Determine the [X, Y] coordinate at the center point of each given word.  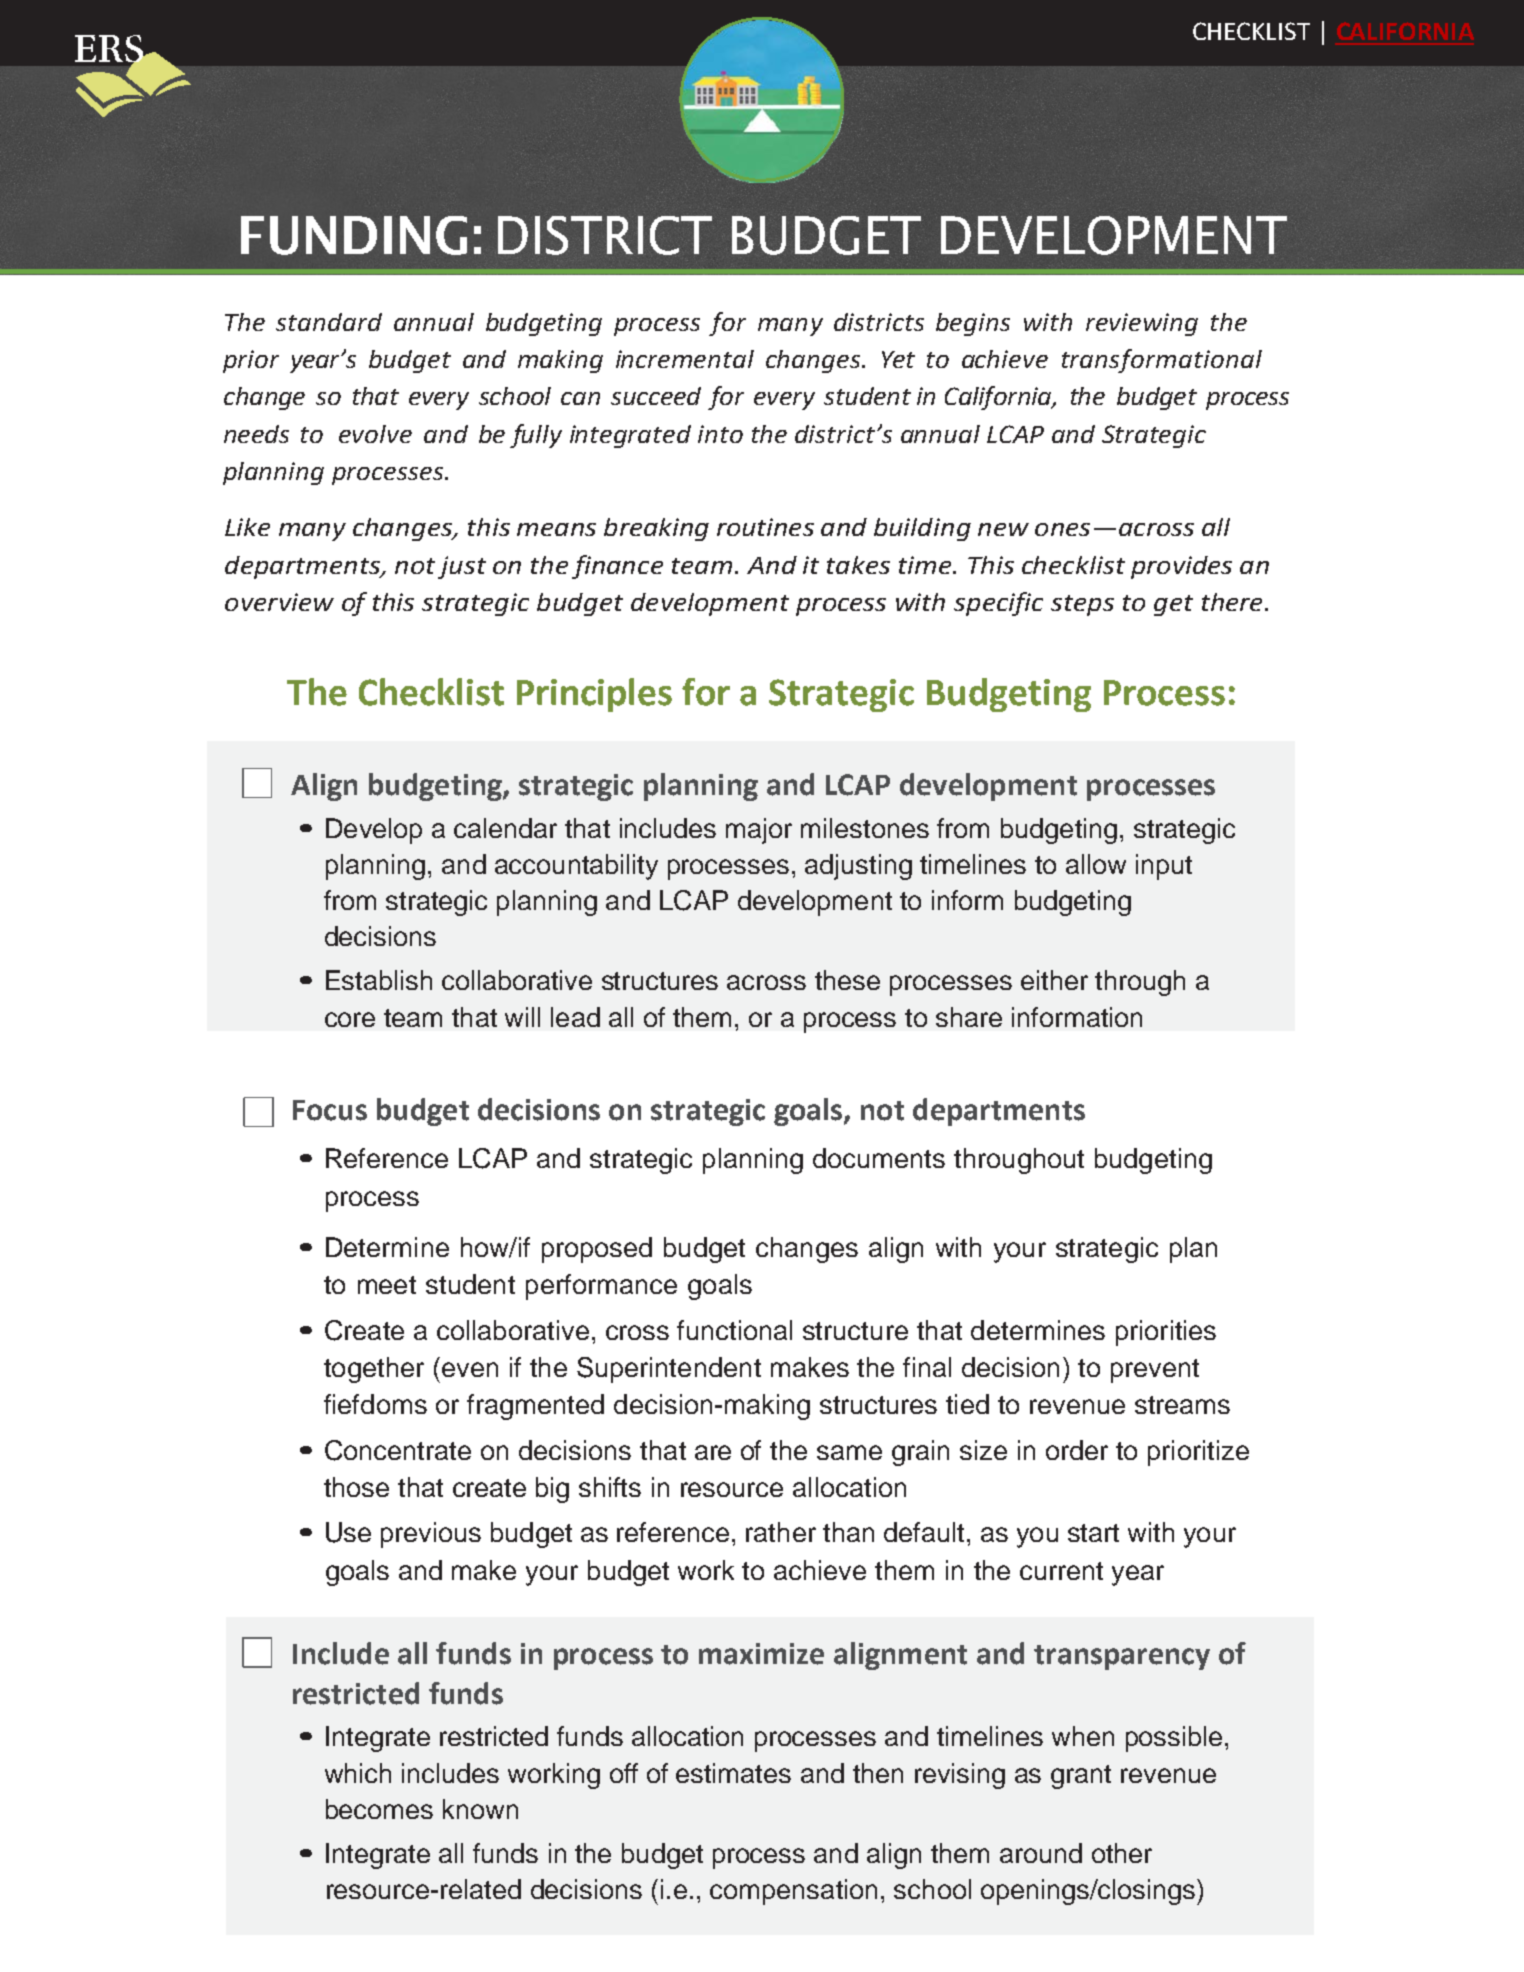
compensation [793, 1892]
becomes [379, 1809]
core [350, 1019]
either [1054, 980]
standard [329, 322]
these [847, 980]
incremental [685, 359]
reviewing [1142, 324]
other [1122, 1853]
